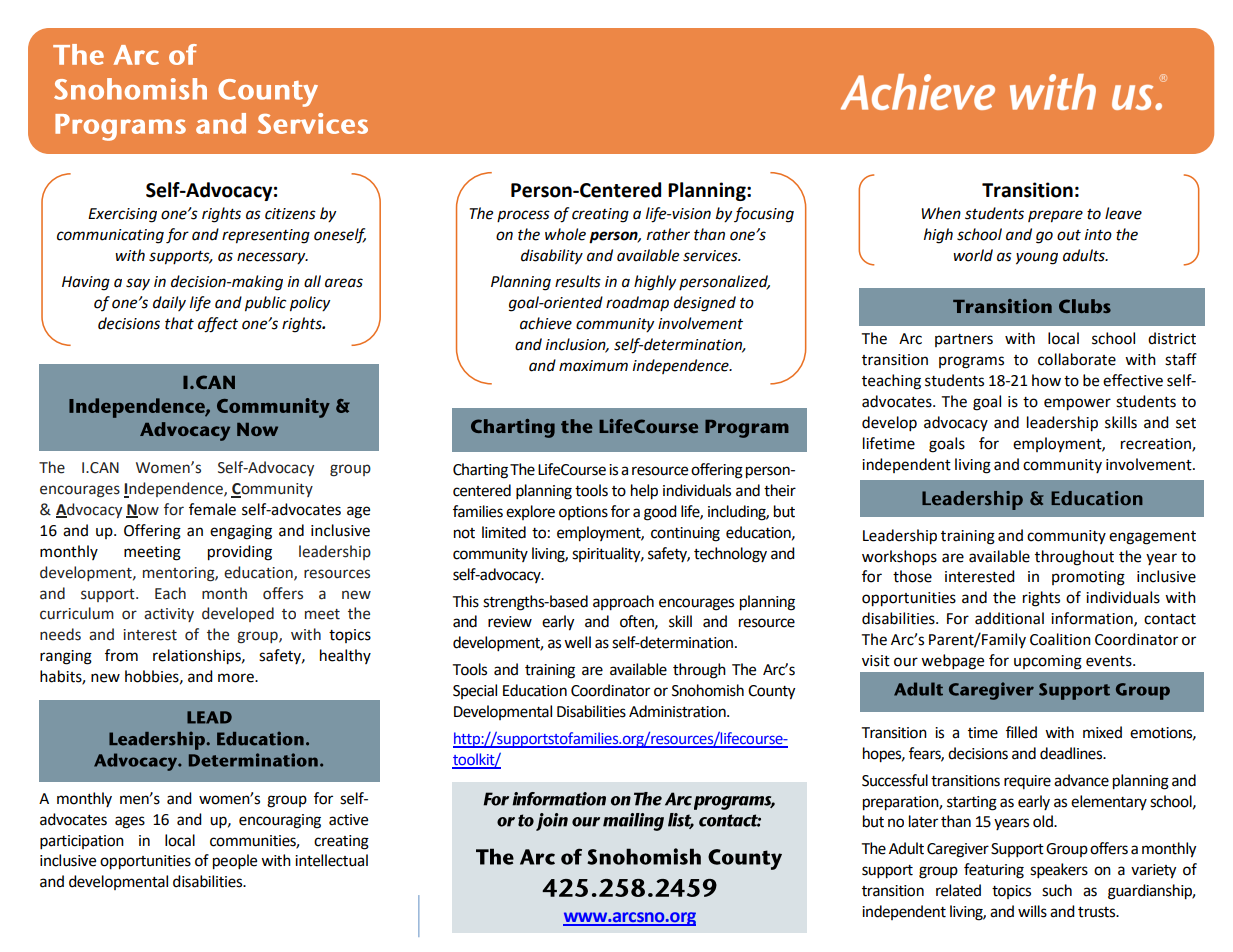 Image resolution: width=1233 pixels, height=952 pixels. I want to click on such, so click(1057, 890).
